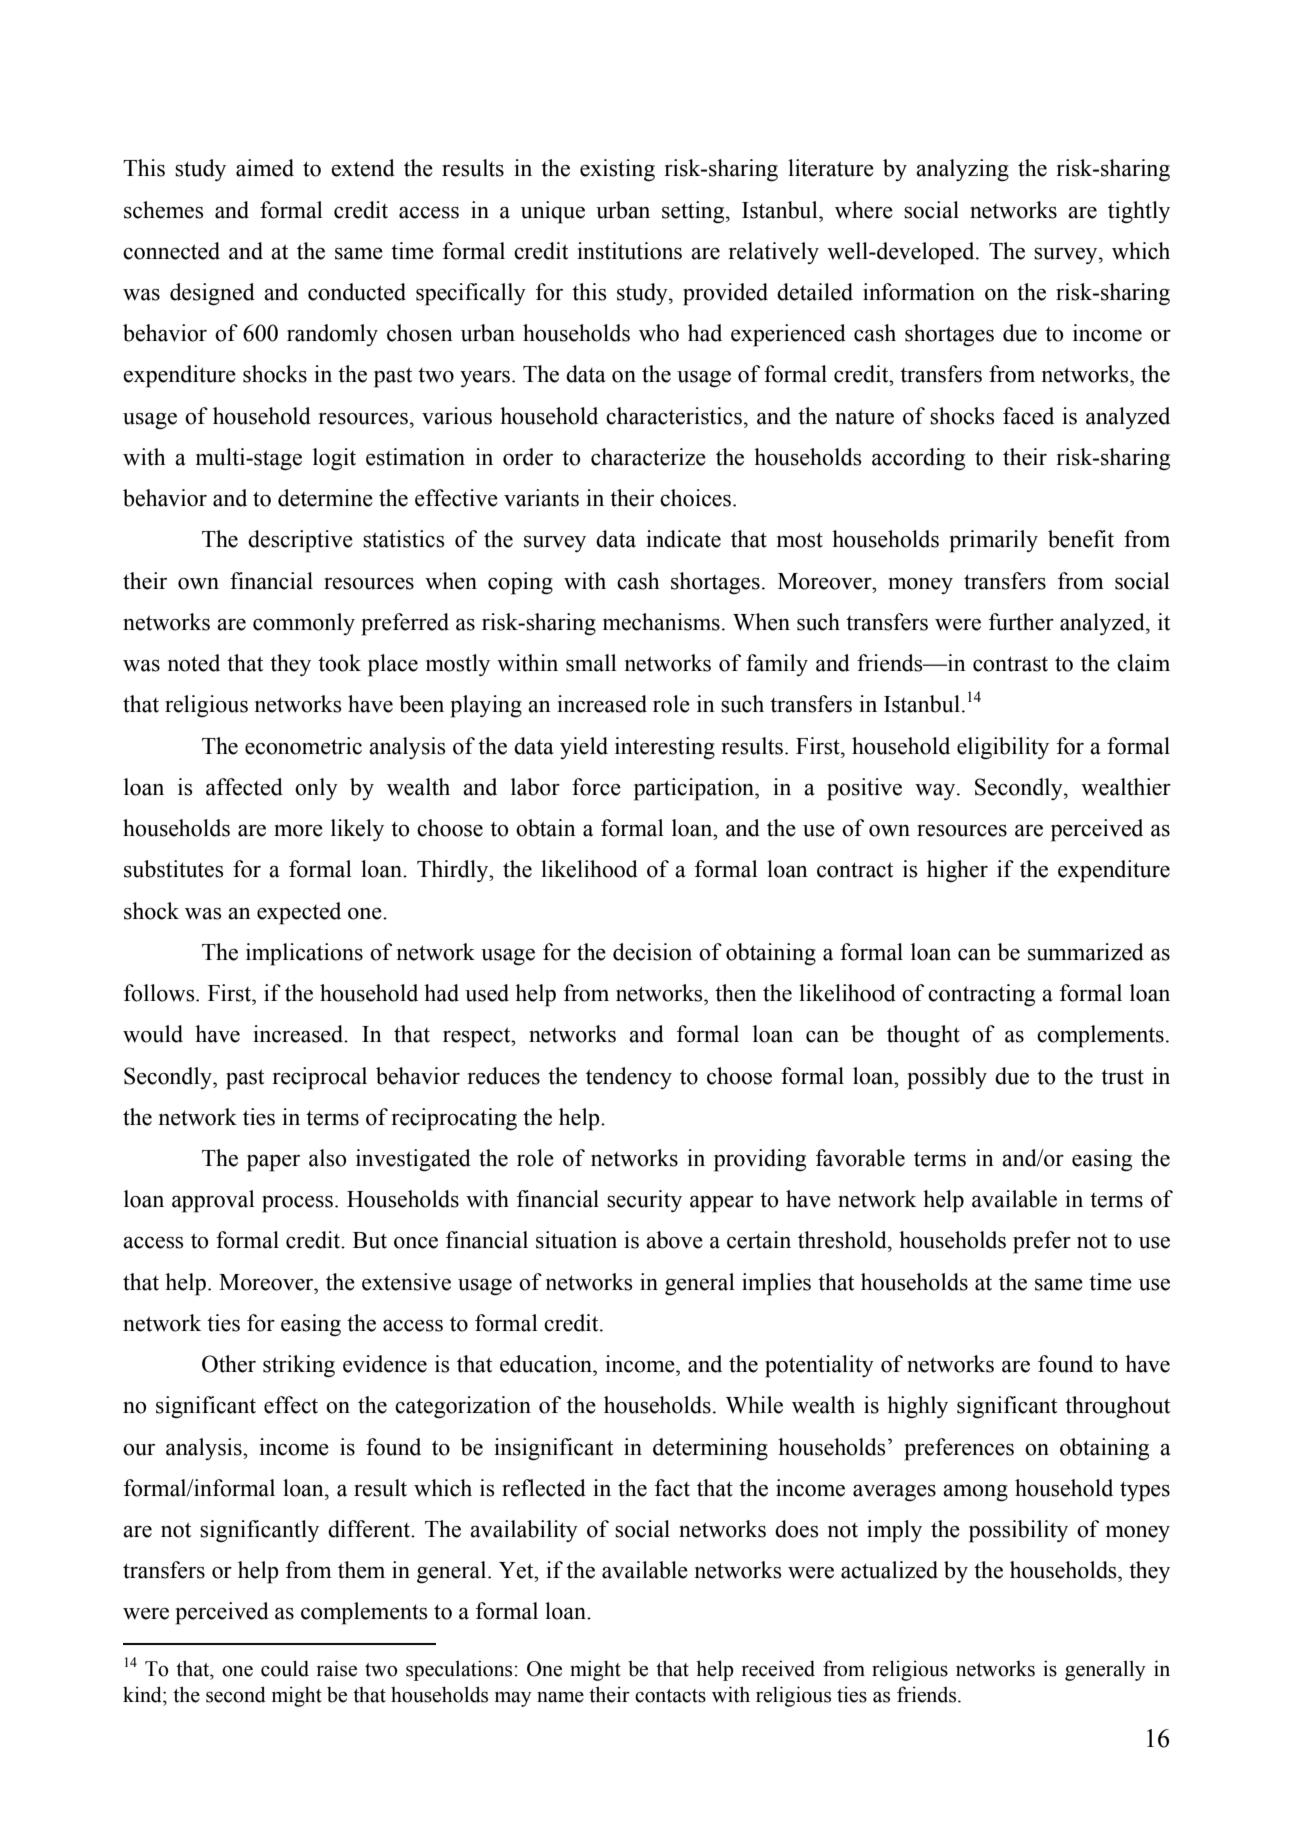 The height and width of the screenshot is (1830, 1293). Describe the element at coordinates (1118, 1407) in the screenshot. I see `throughout` at that location.
